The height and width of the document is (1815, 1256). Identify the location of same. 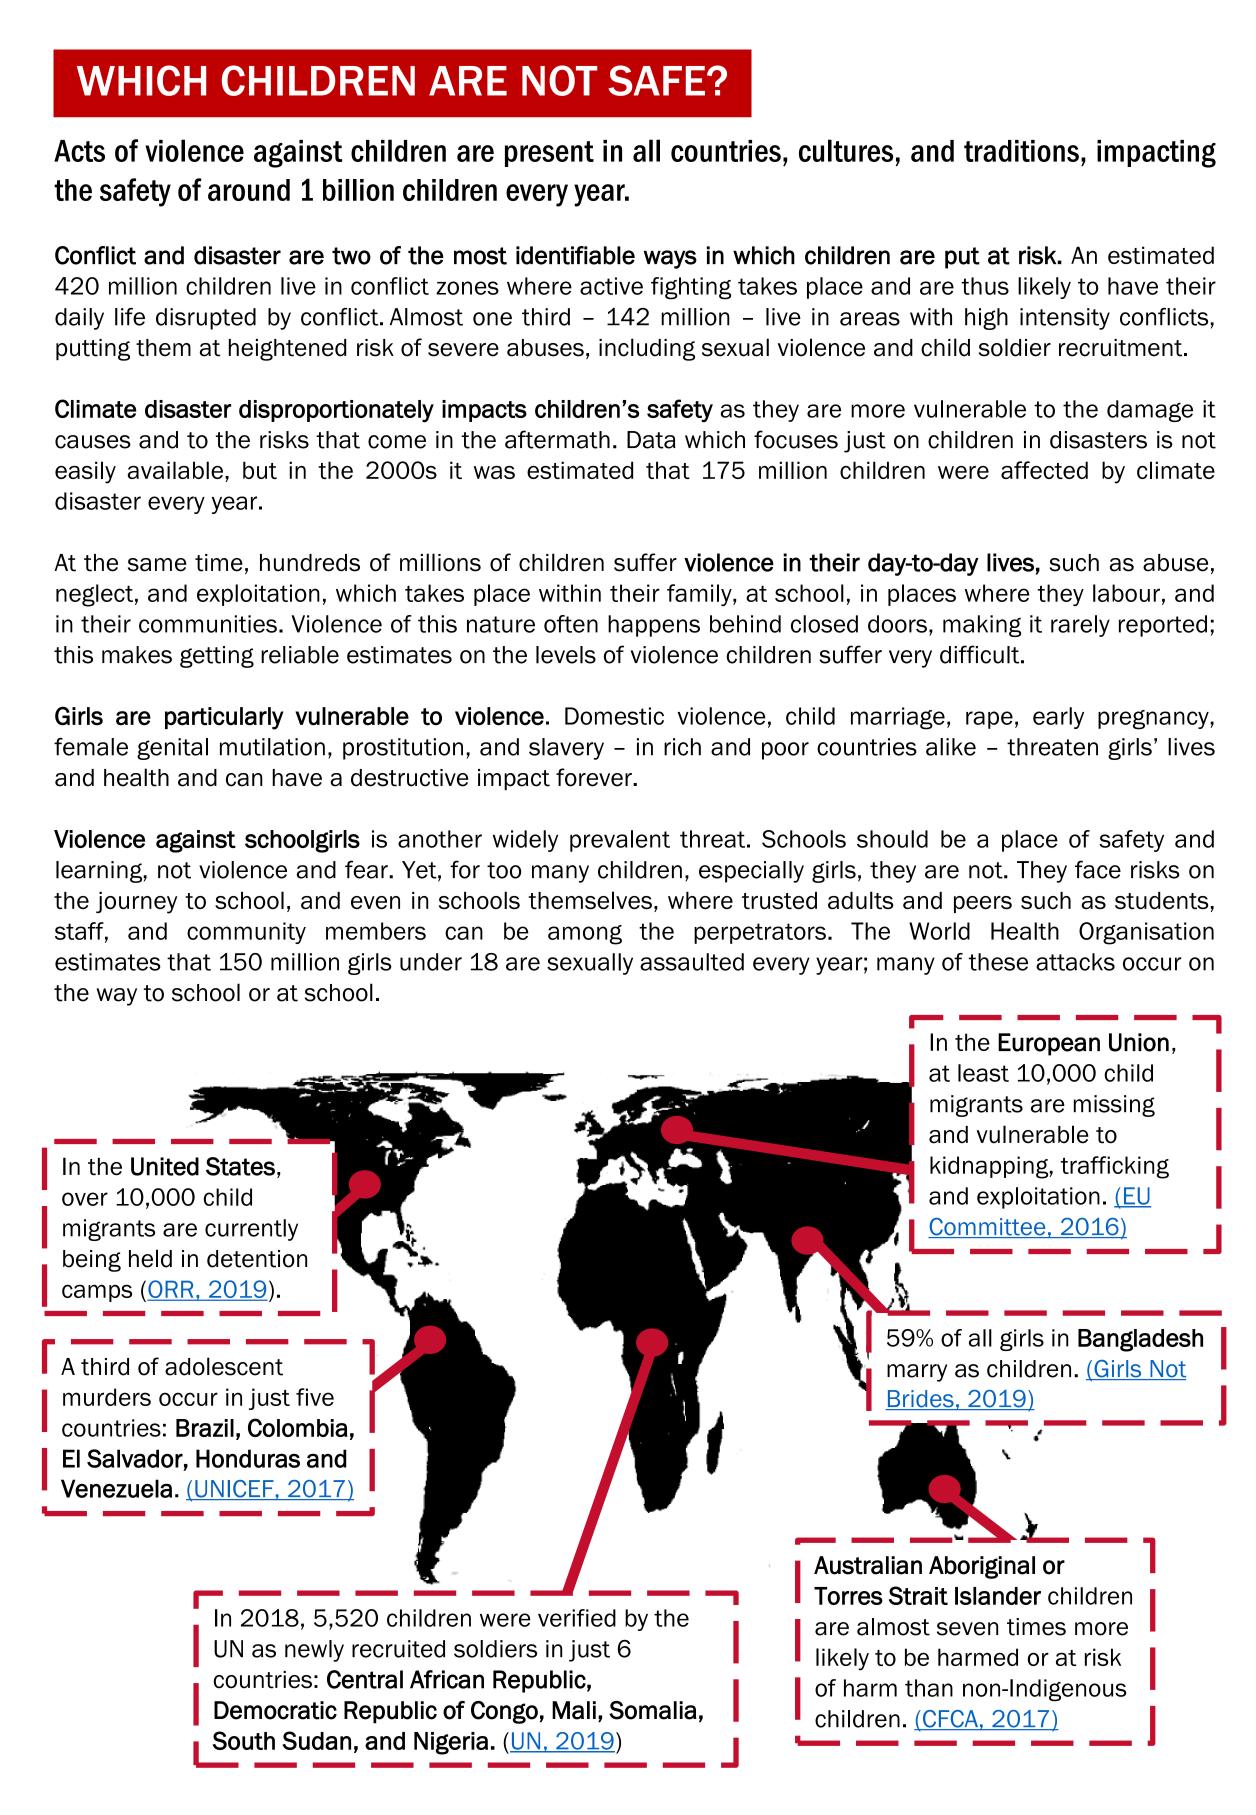
(157, 565).
